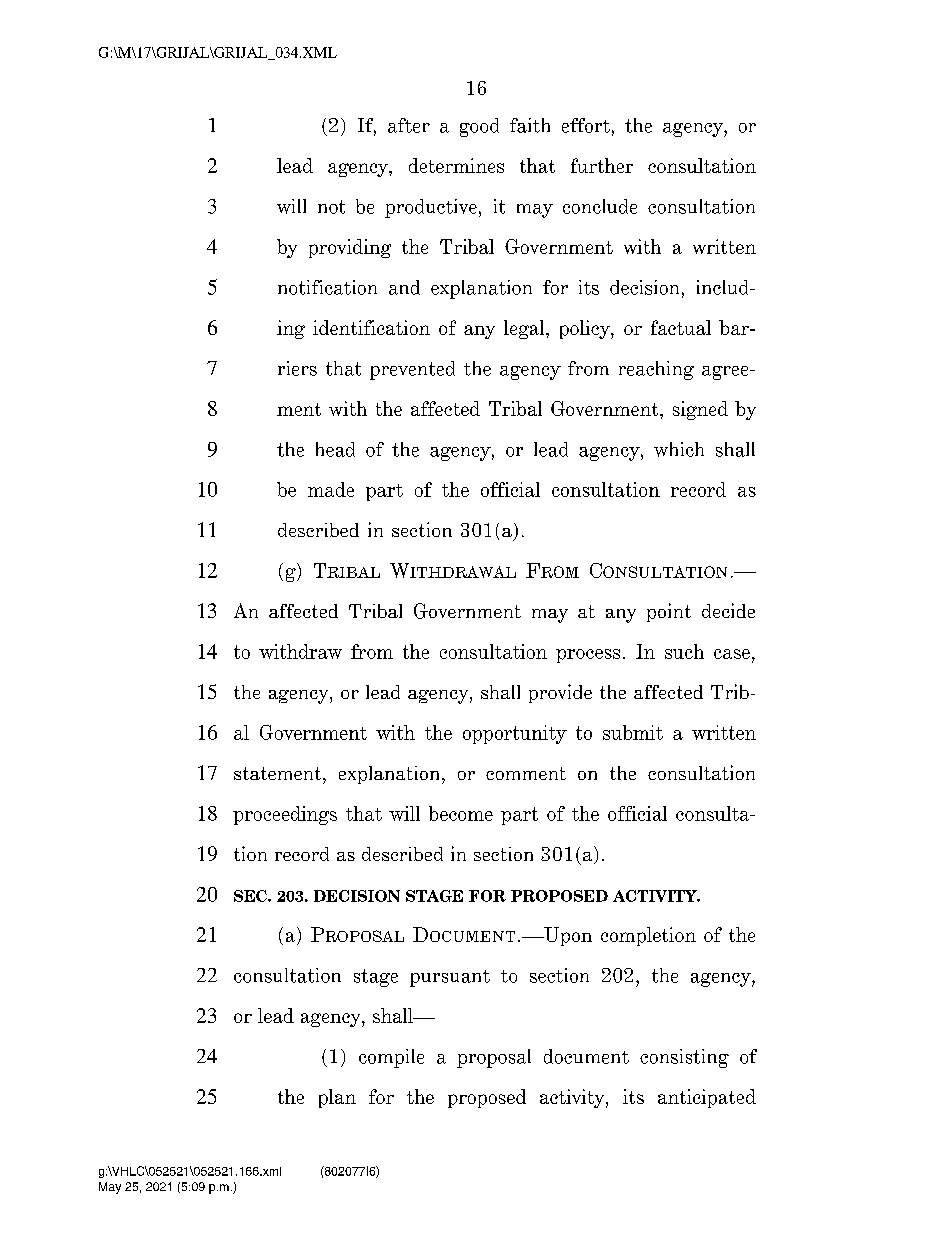 Image resolution: width=952 pixels, height=1233 pixels. I want to click on point, so click(669, 612).
